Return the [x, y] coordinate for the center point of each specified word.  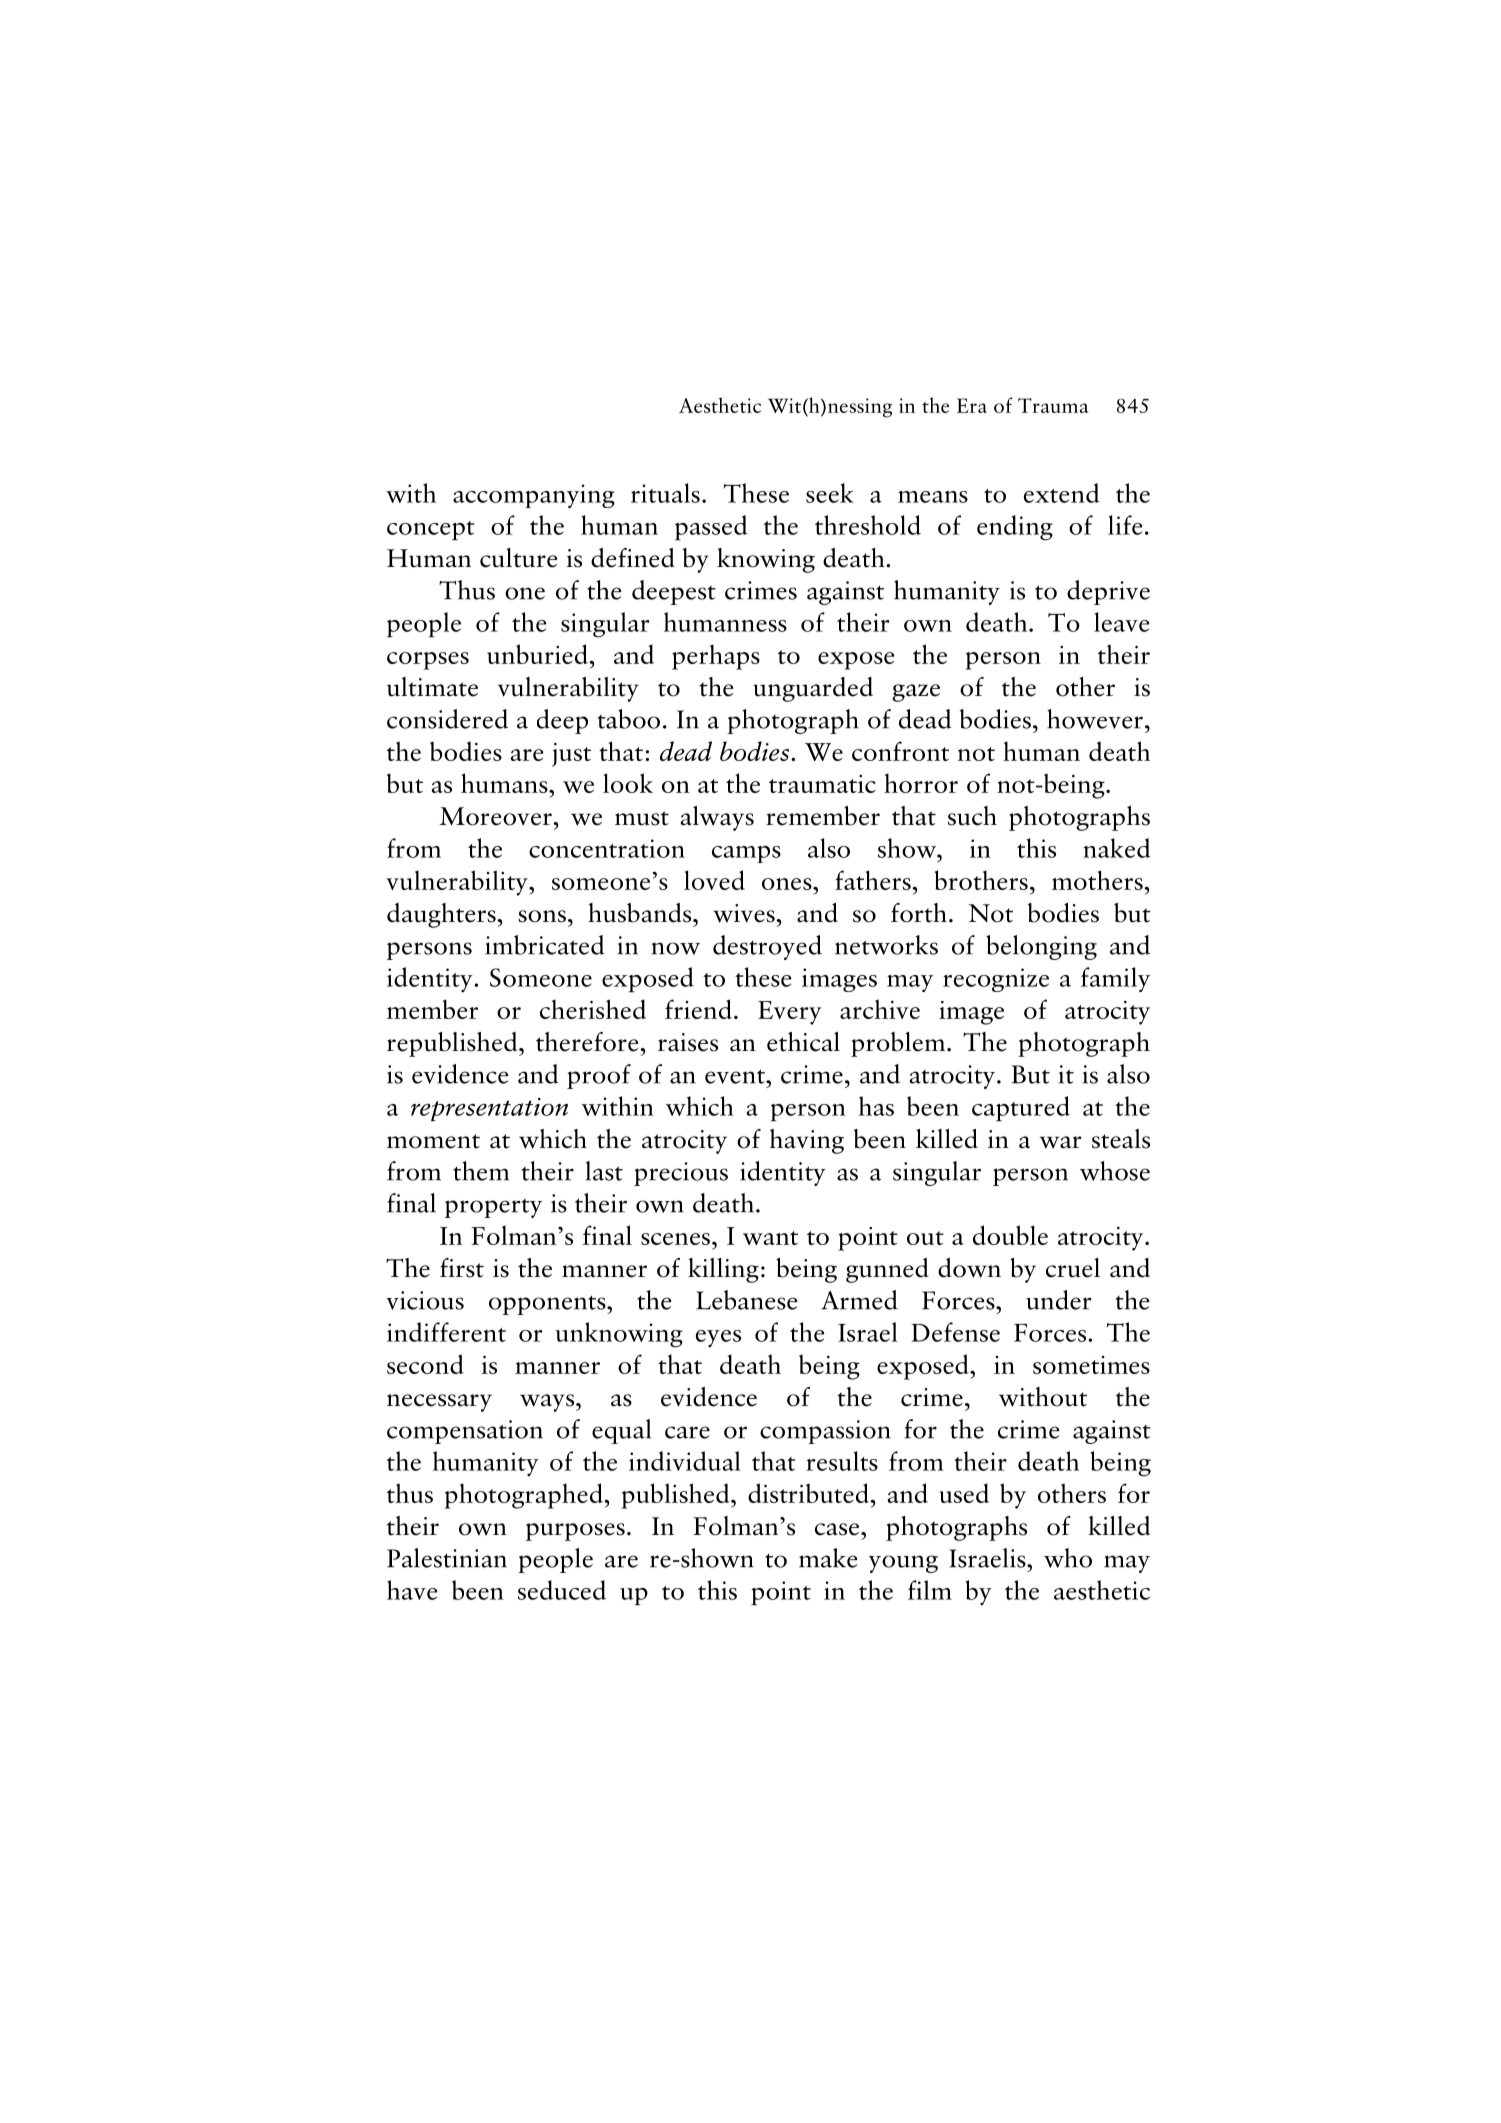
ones [788, 884]
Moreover [496, 816]
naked [1117, 848]
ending [1015, 528]
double [1010, 1235]
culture [518, 558]
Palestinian [447, 1558]
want [770, 1238]
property [493, 1208]
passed [711, 528]
